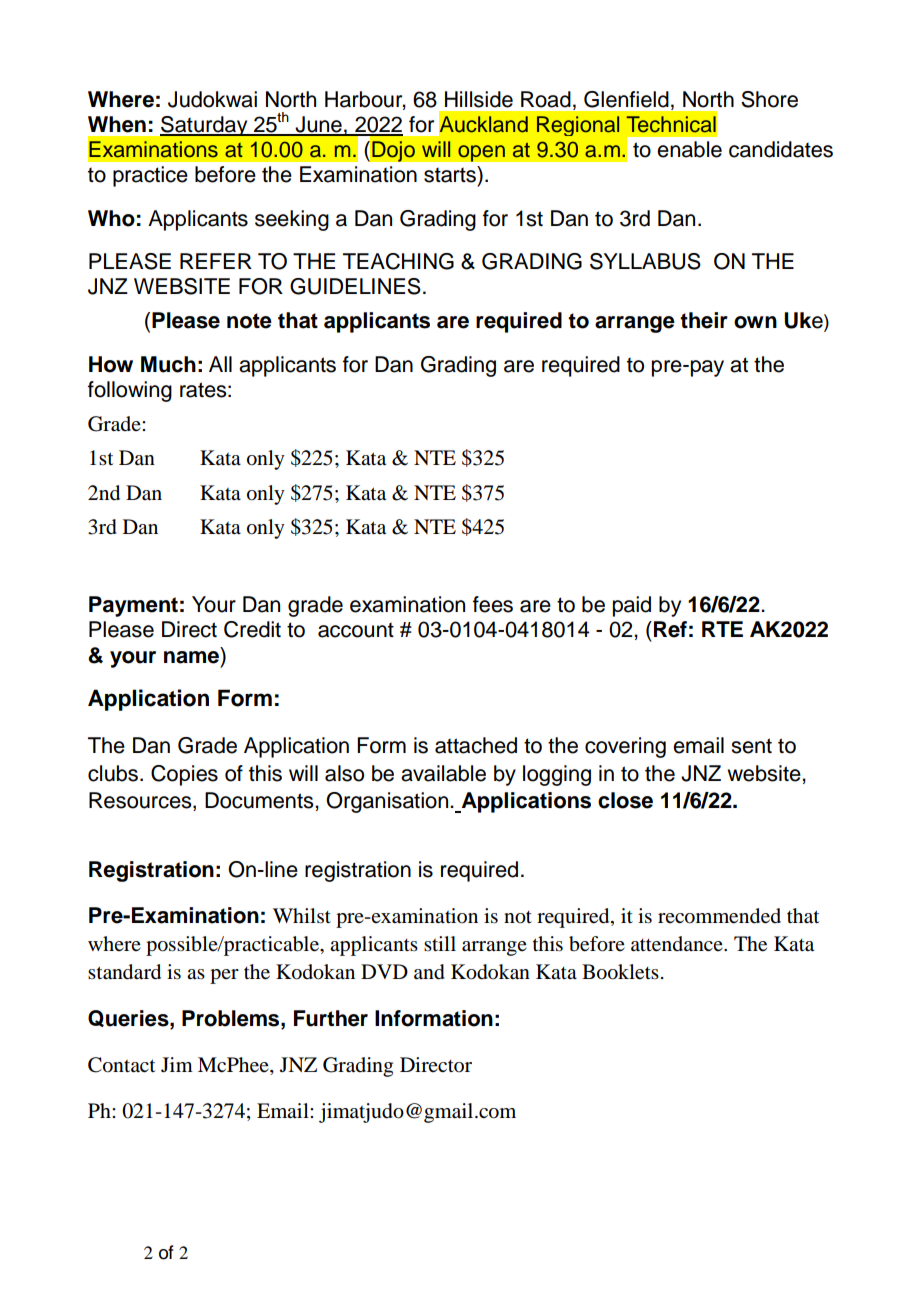  Describe the element at coordinates (133, 606) in the screenshot. I see `Payment` at that location.
